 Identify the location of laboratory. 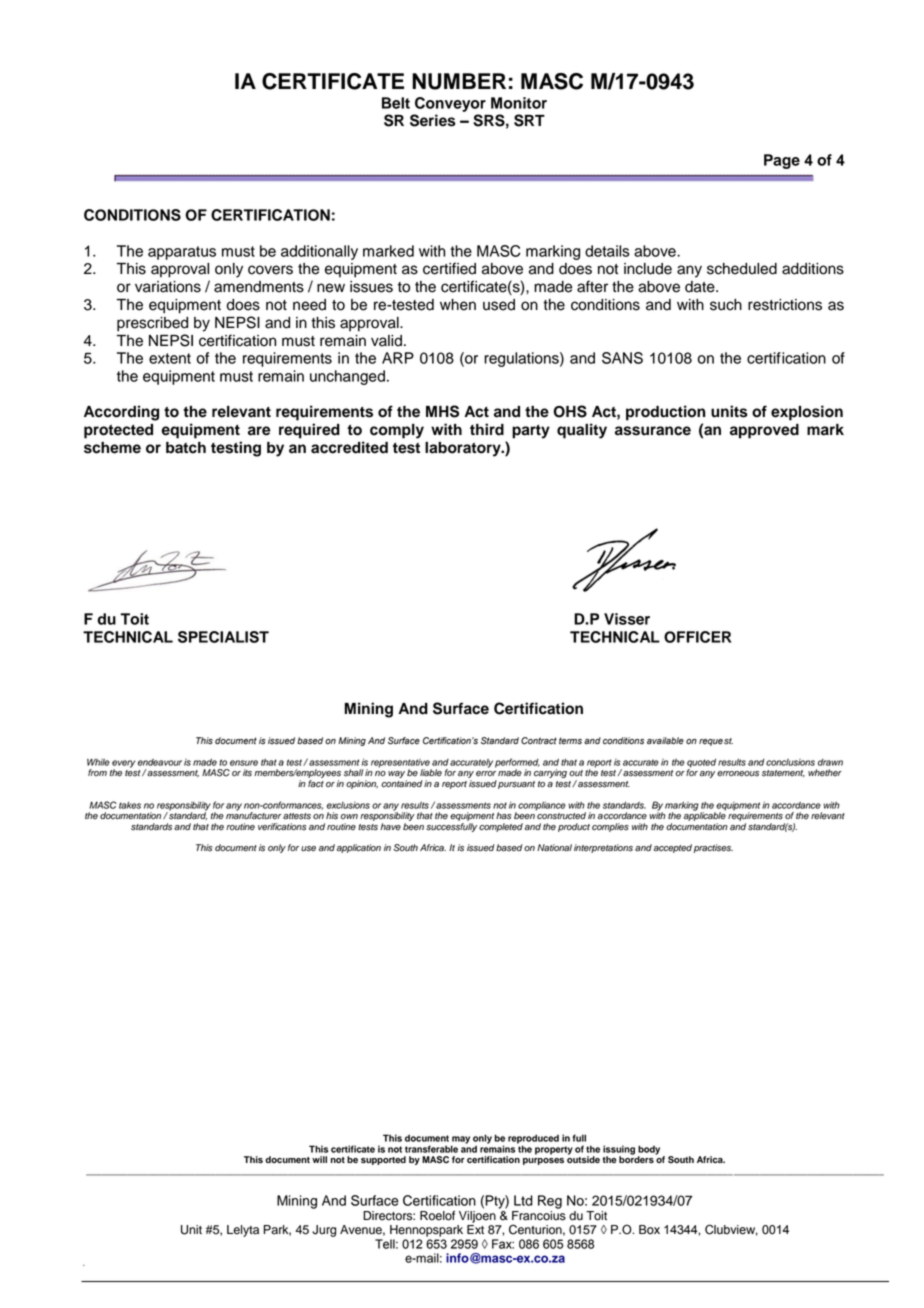
(464, 449).
